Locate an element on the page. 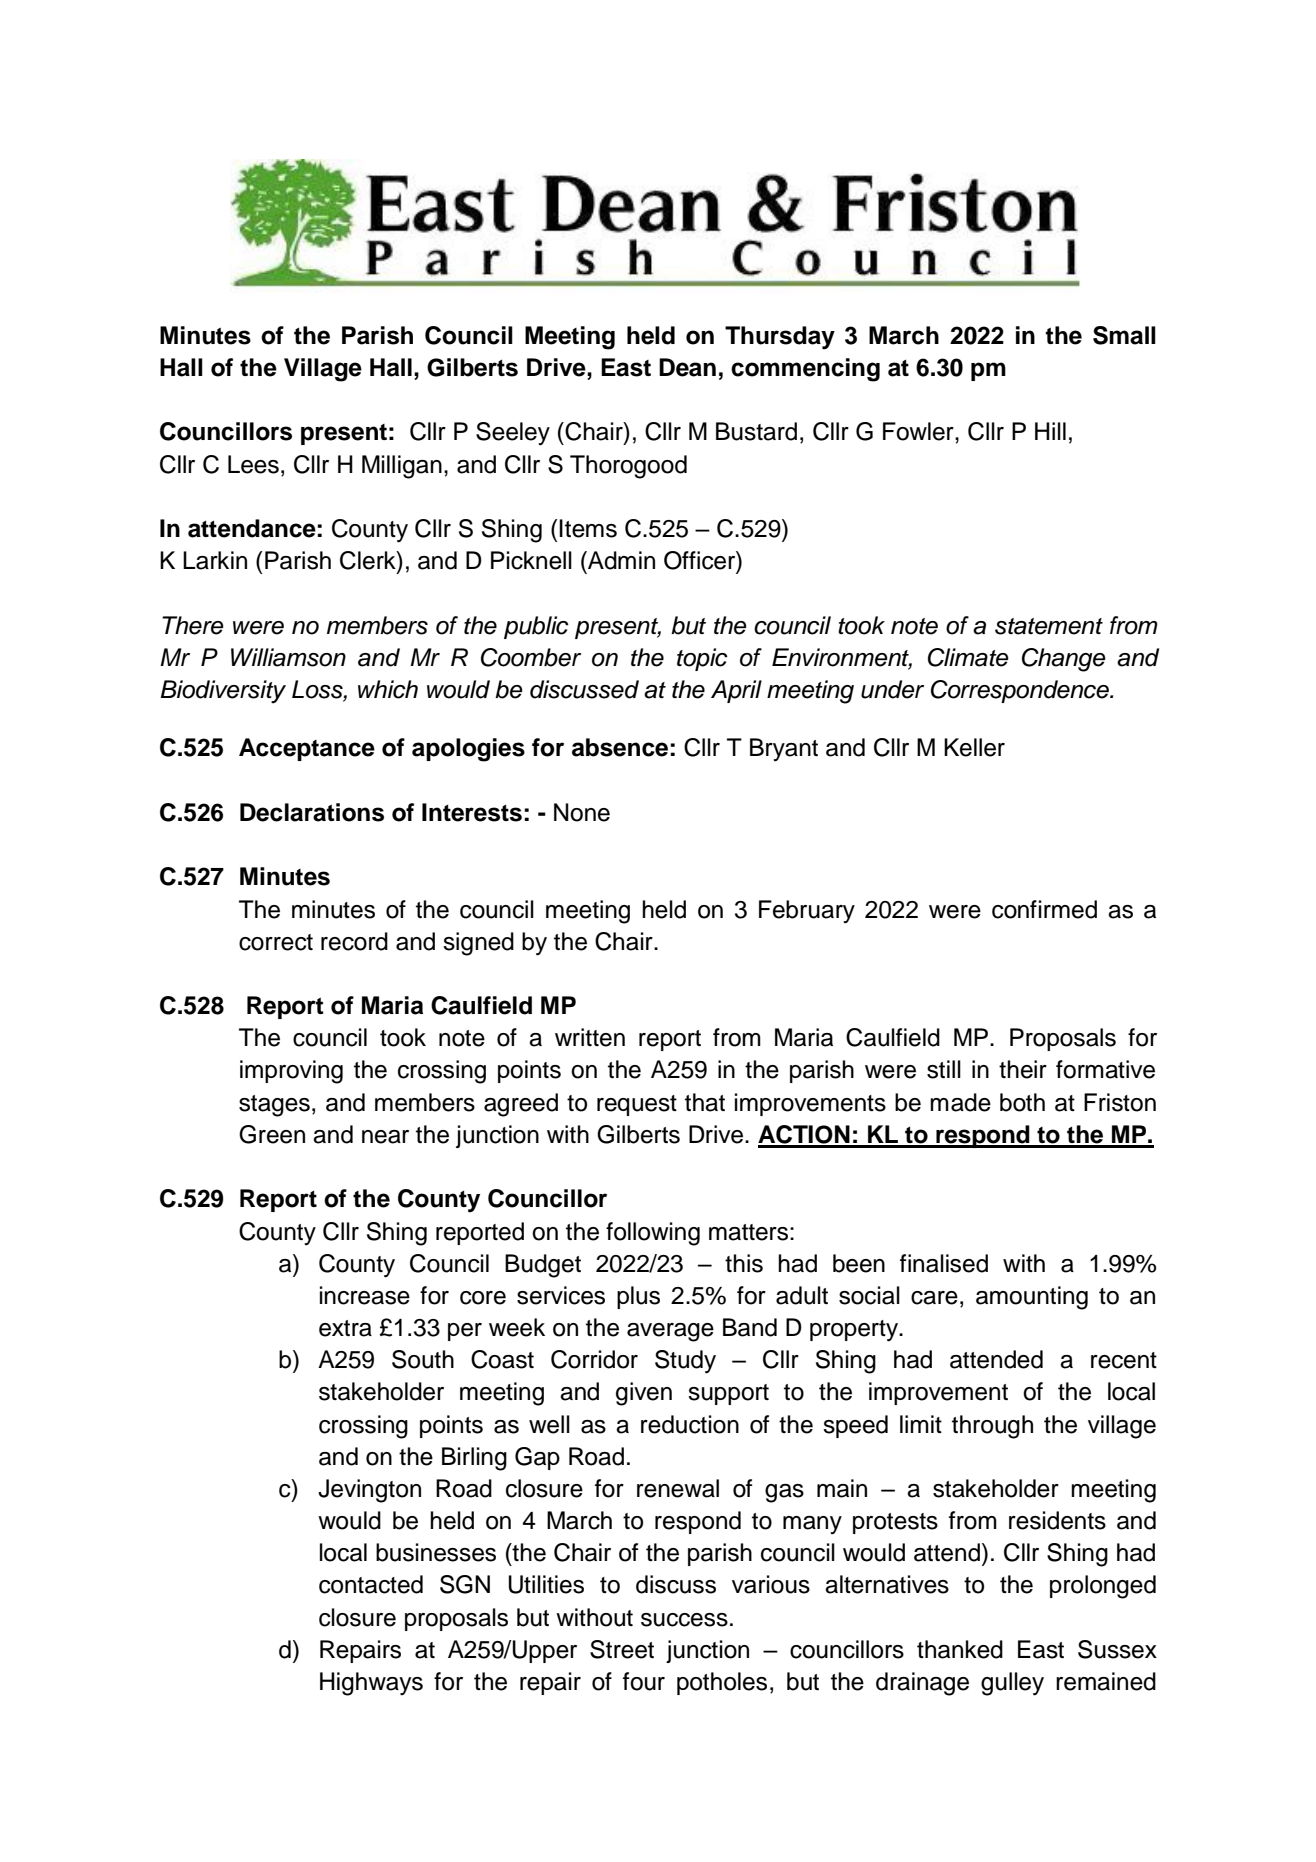 Image resolution: width=1316 pixels, height=1862 pixels. Dean is located at coordinates (687, 367).
